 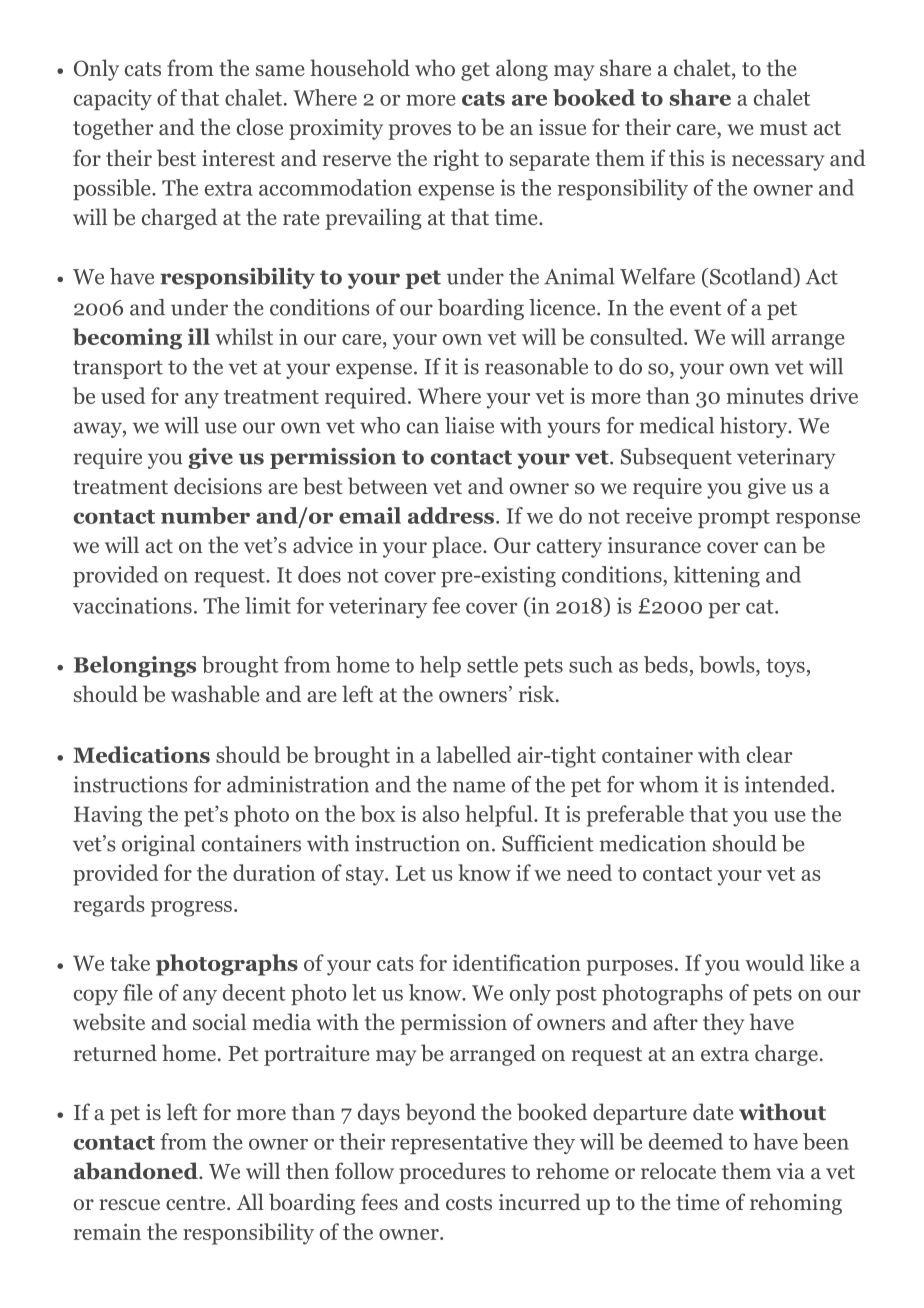 I want to click on labelled, so click(x=473, y=754).
